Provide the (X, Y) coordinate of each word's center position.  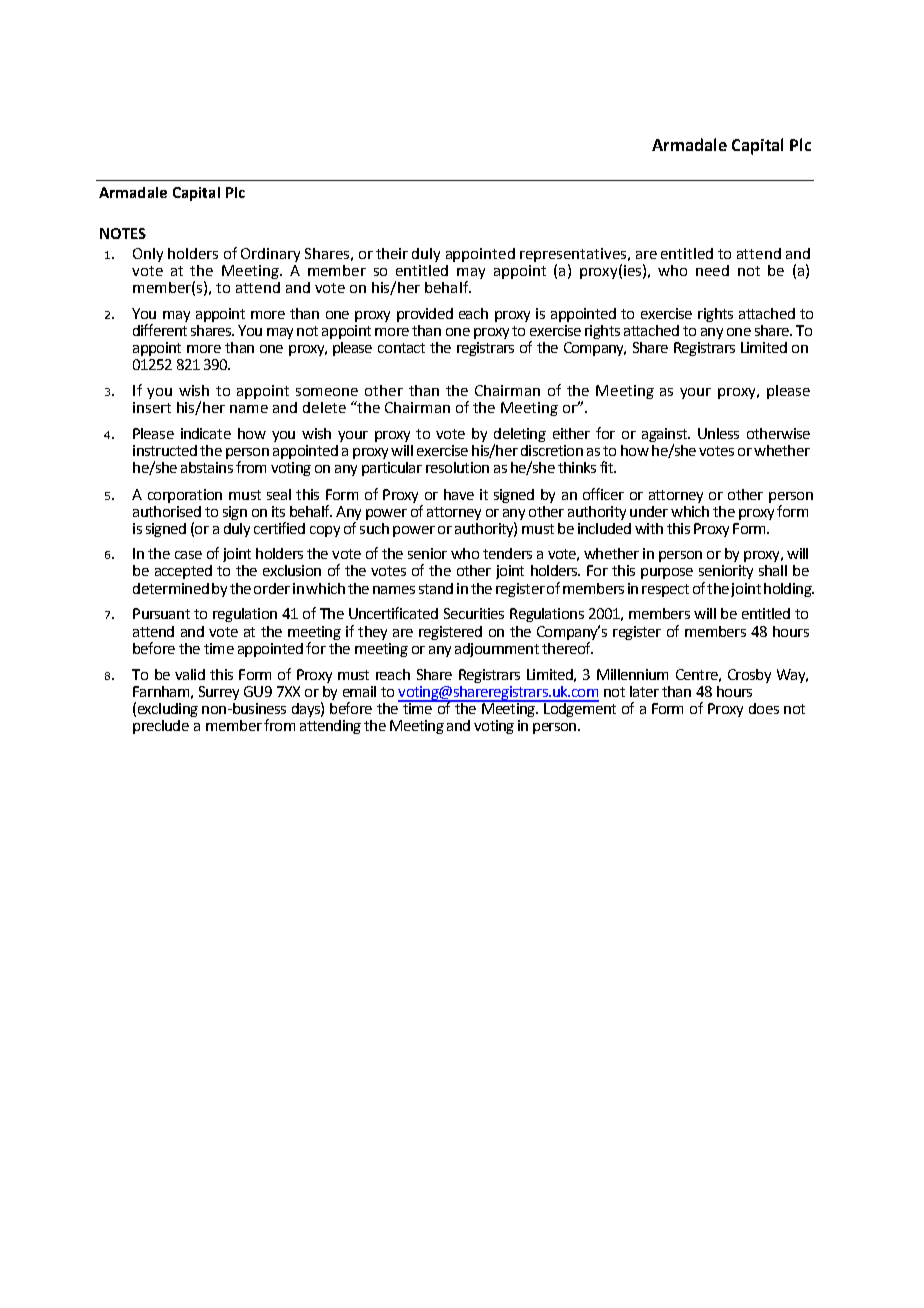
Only (148, 255)
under (649, 511)
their (392, 253)
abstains (207, 467)
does (764, 708)
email (359, 691)
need (712, 270)
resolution (457, 467)
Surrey (219, 693)
